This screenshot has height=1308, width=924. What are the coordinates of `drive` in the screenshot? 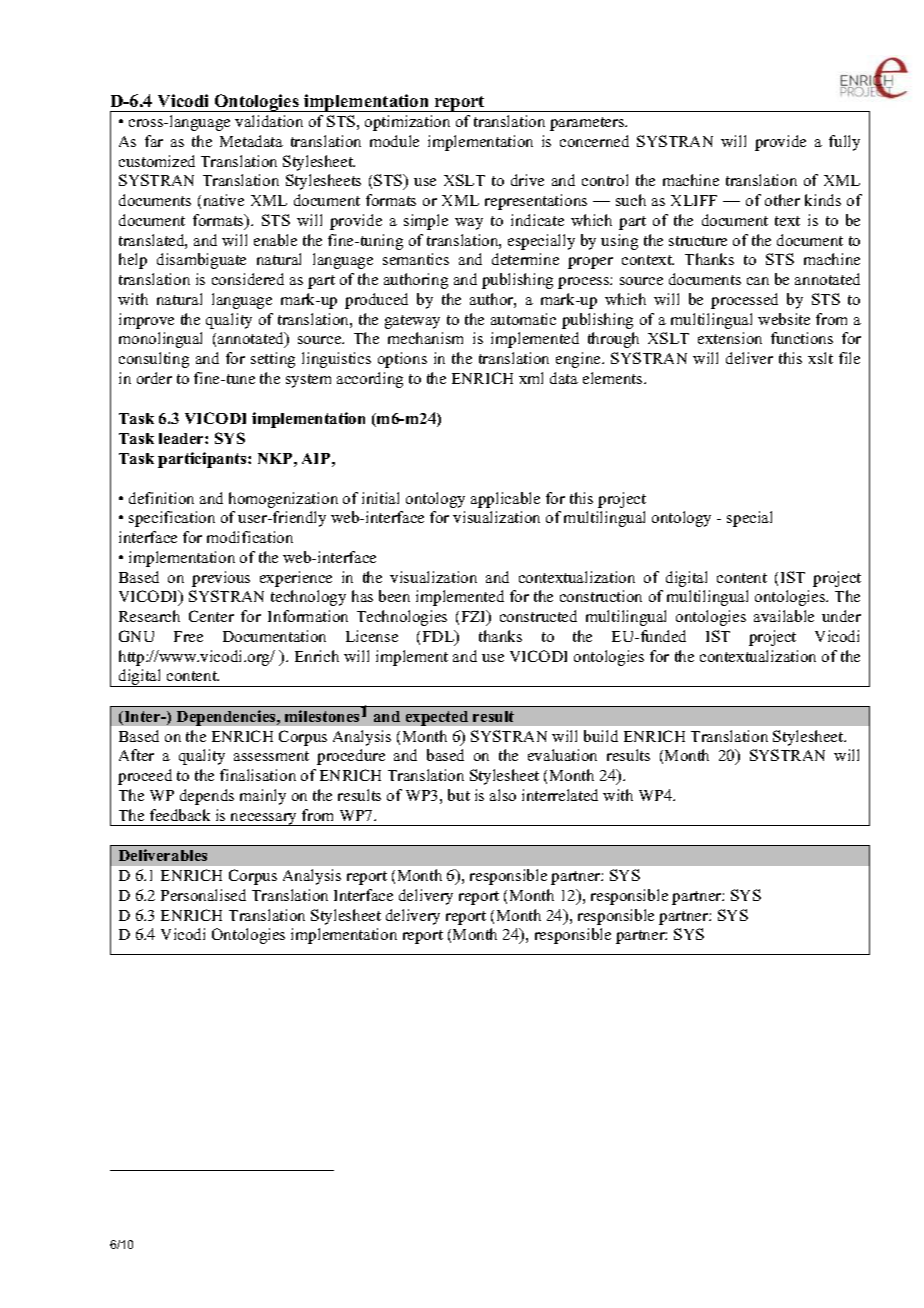 It's located at (527, 180).
